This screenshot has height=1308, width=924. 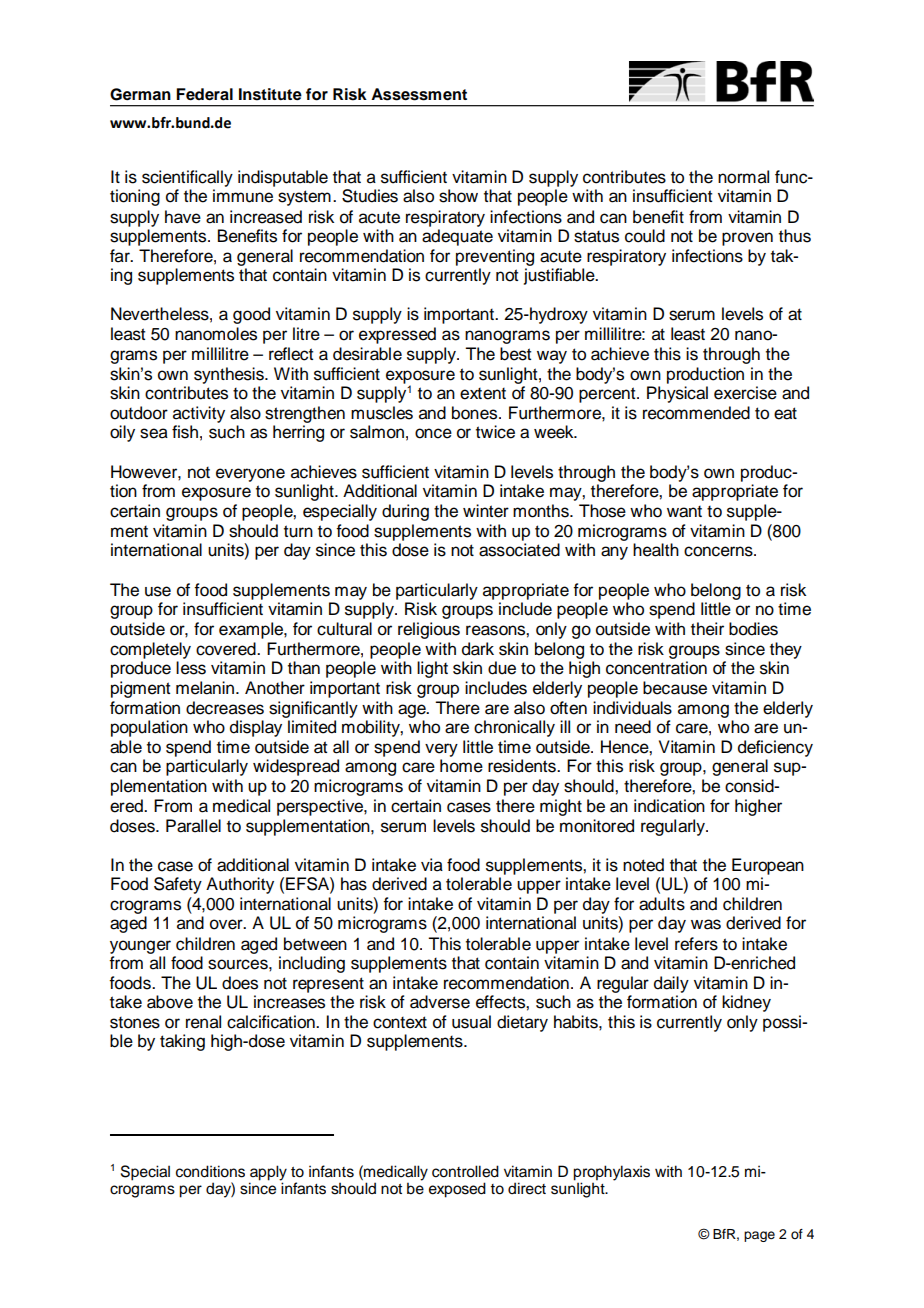 I want to click on winter, so click(x=486, y=511).
